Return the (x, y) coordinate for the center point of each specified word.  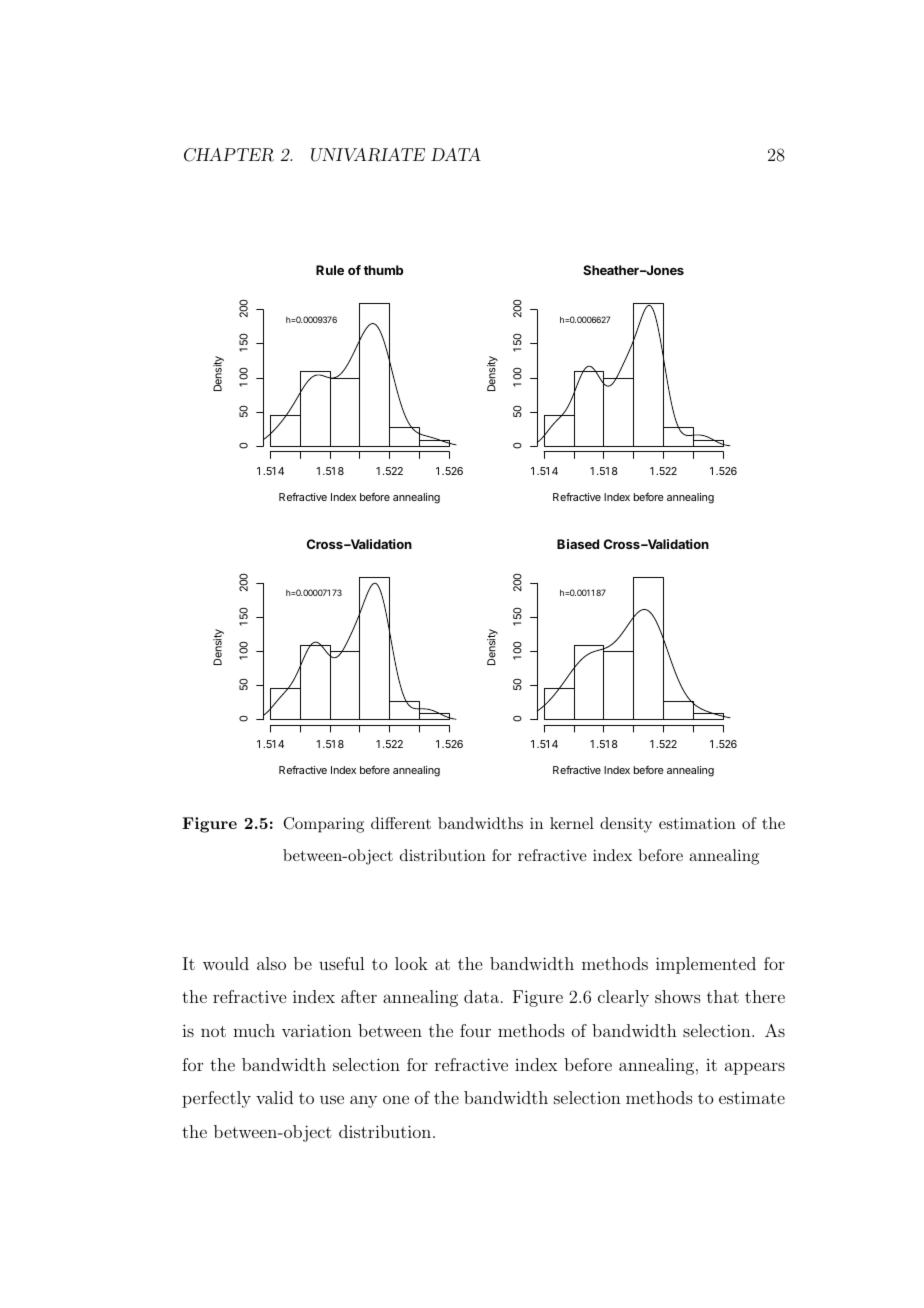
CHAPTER (229, 155)
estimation (697, 823)
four (475, 1030)
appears (755, 1068)
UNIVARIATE (368, 155)
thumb (383, 270)
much (254, 1030)
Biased (578, 544)
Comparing (323, 825)
